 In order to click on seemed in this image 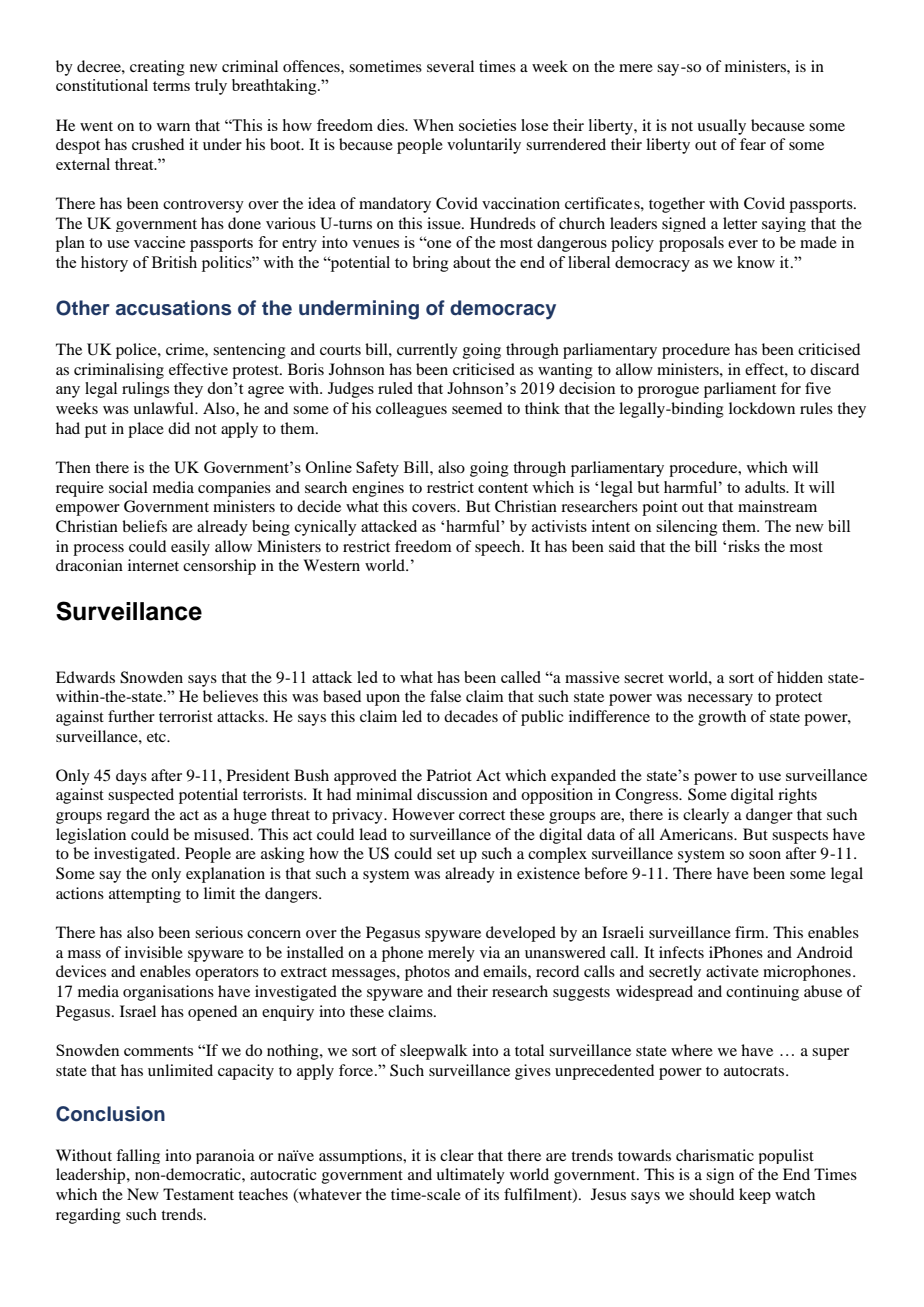, I will do `click(477, 408)`.
